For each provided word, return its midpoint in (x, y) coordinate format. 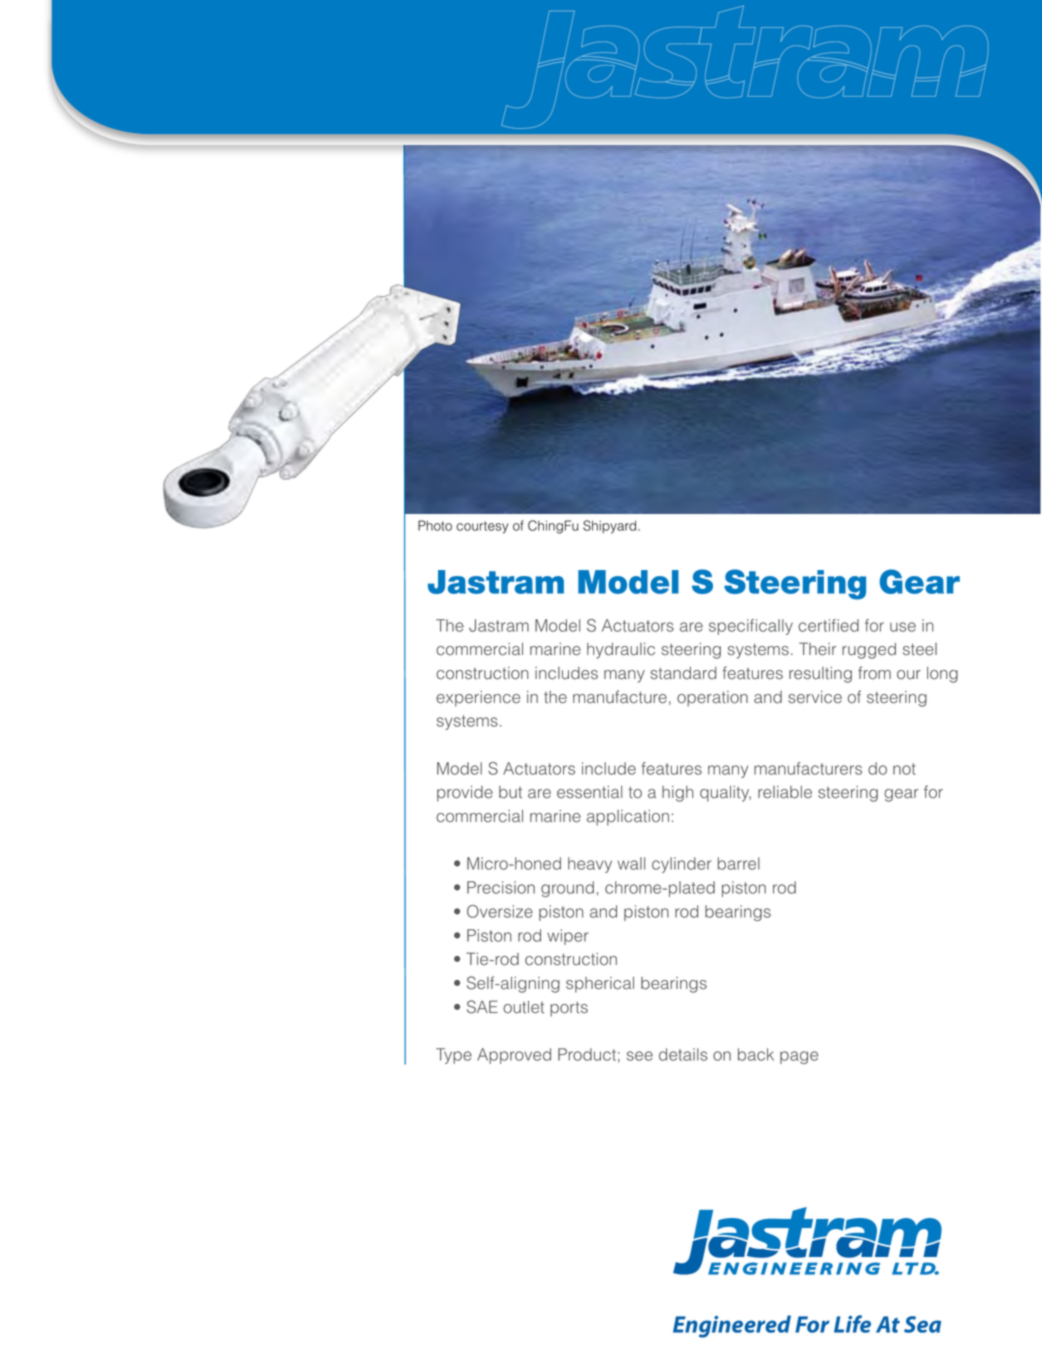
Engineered (732, 1326)
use (903, 627)
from (874, 673)
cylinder (681, 865)
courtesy (482, 527)
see (640, 1056)
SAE (482, 1007)
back (756, 1054)
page (799, 1057)
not (904, 769)
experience (478, 699)
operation (712, 699)
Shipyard (611, 527)
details (683, 1054)
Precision (501, 887)
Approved (514, 1056)
